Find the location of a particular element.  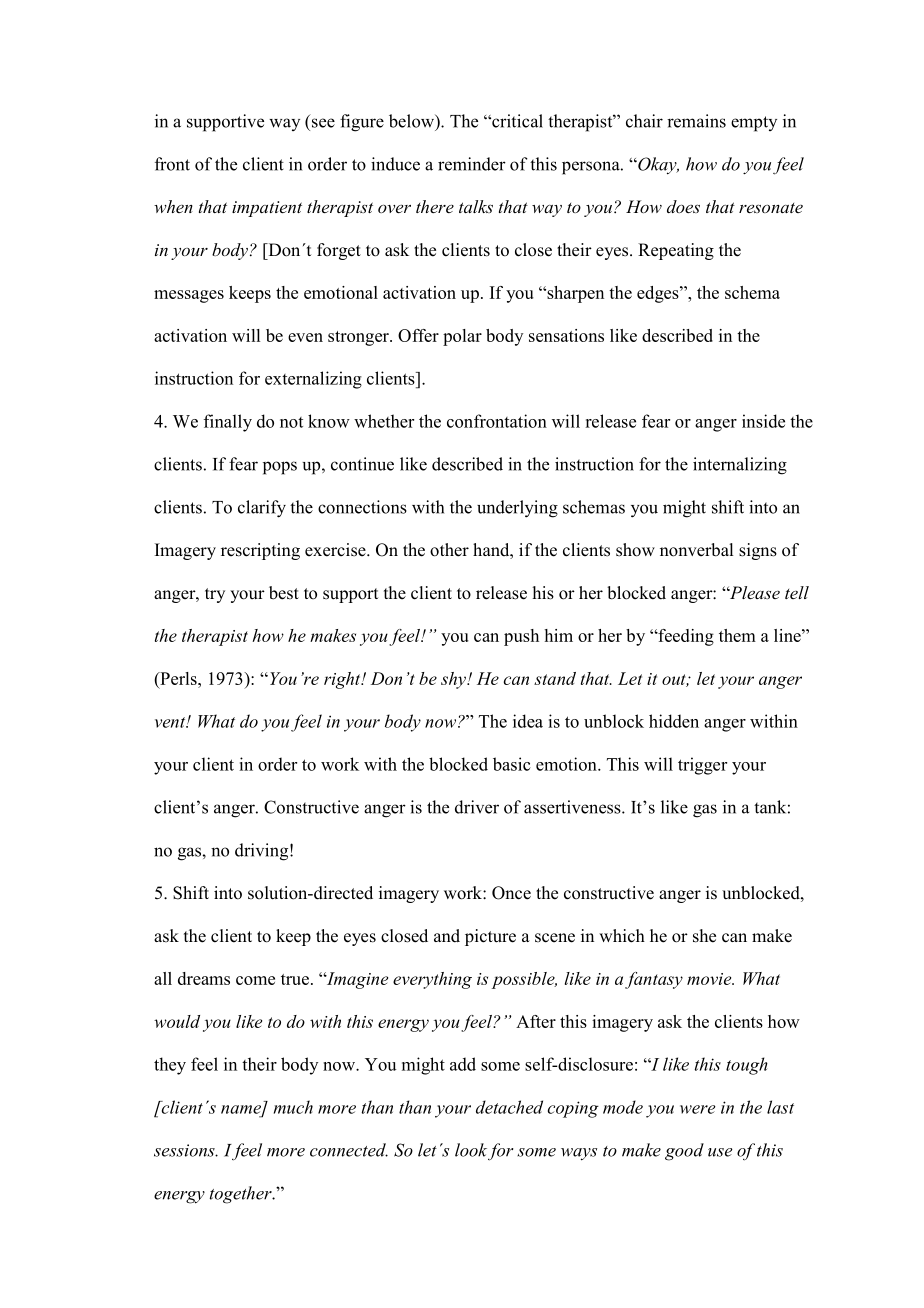

underlying is located at coordinates (517, 509).
